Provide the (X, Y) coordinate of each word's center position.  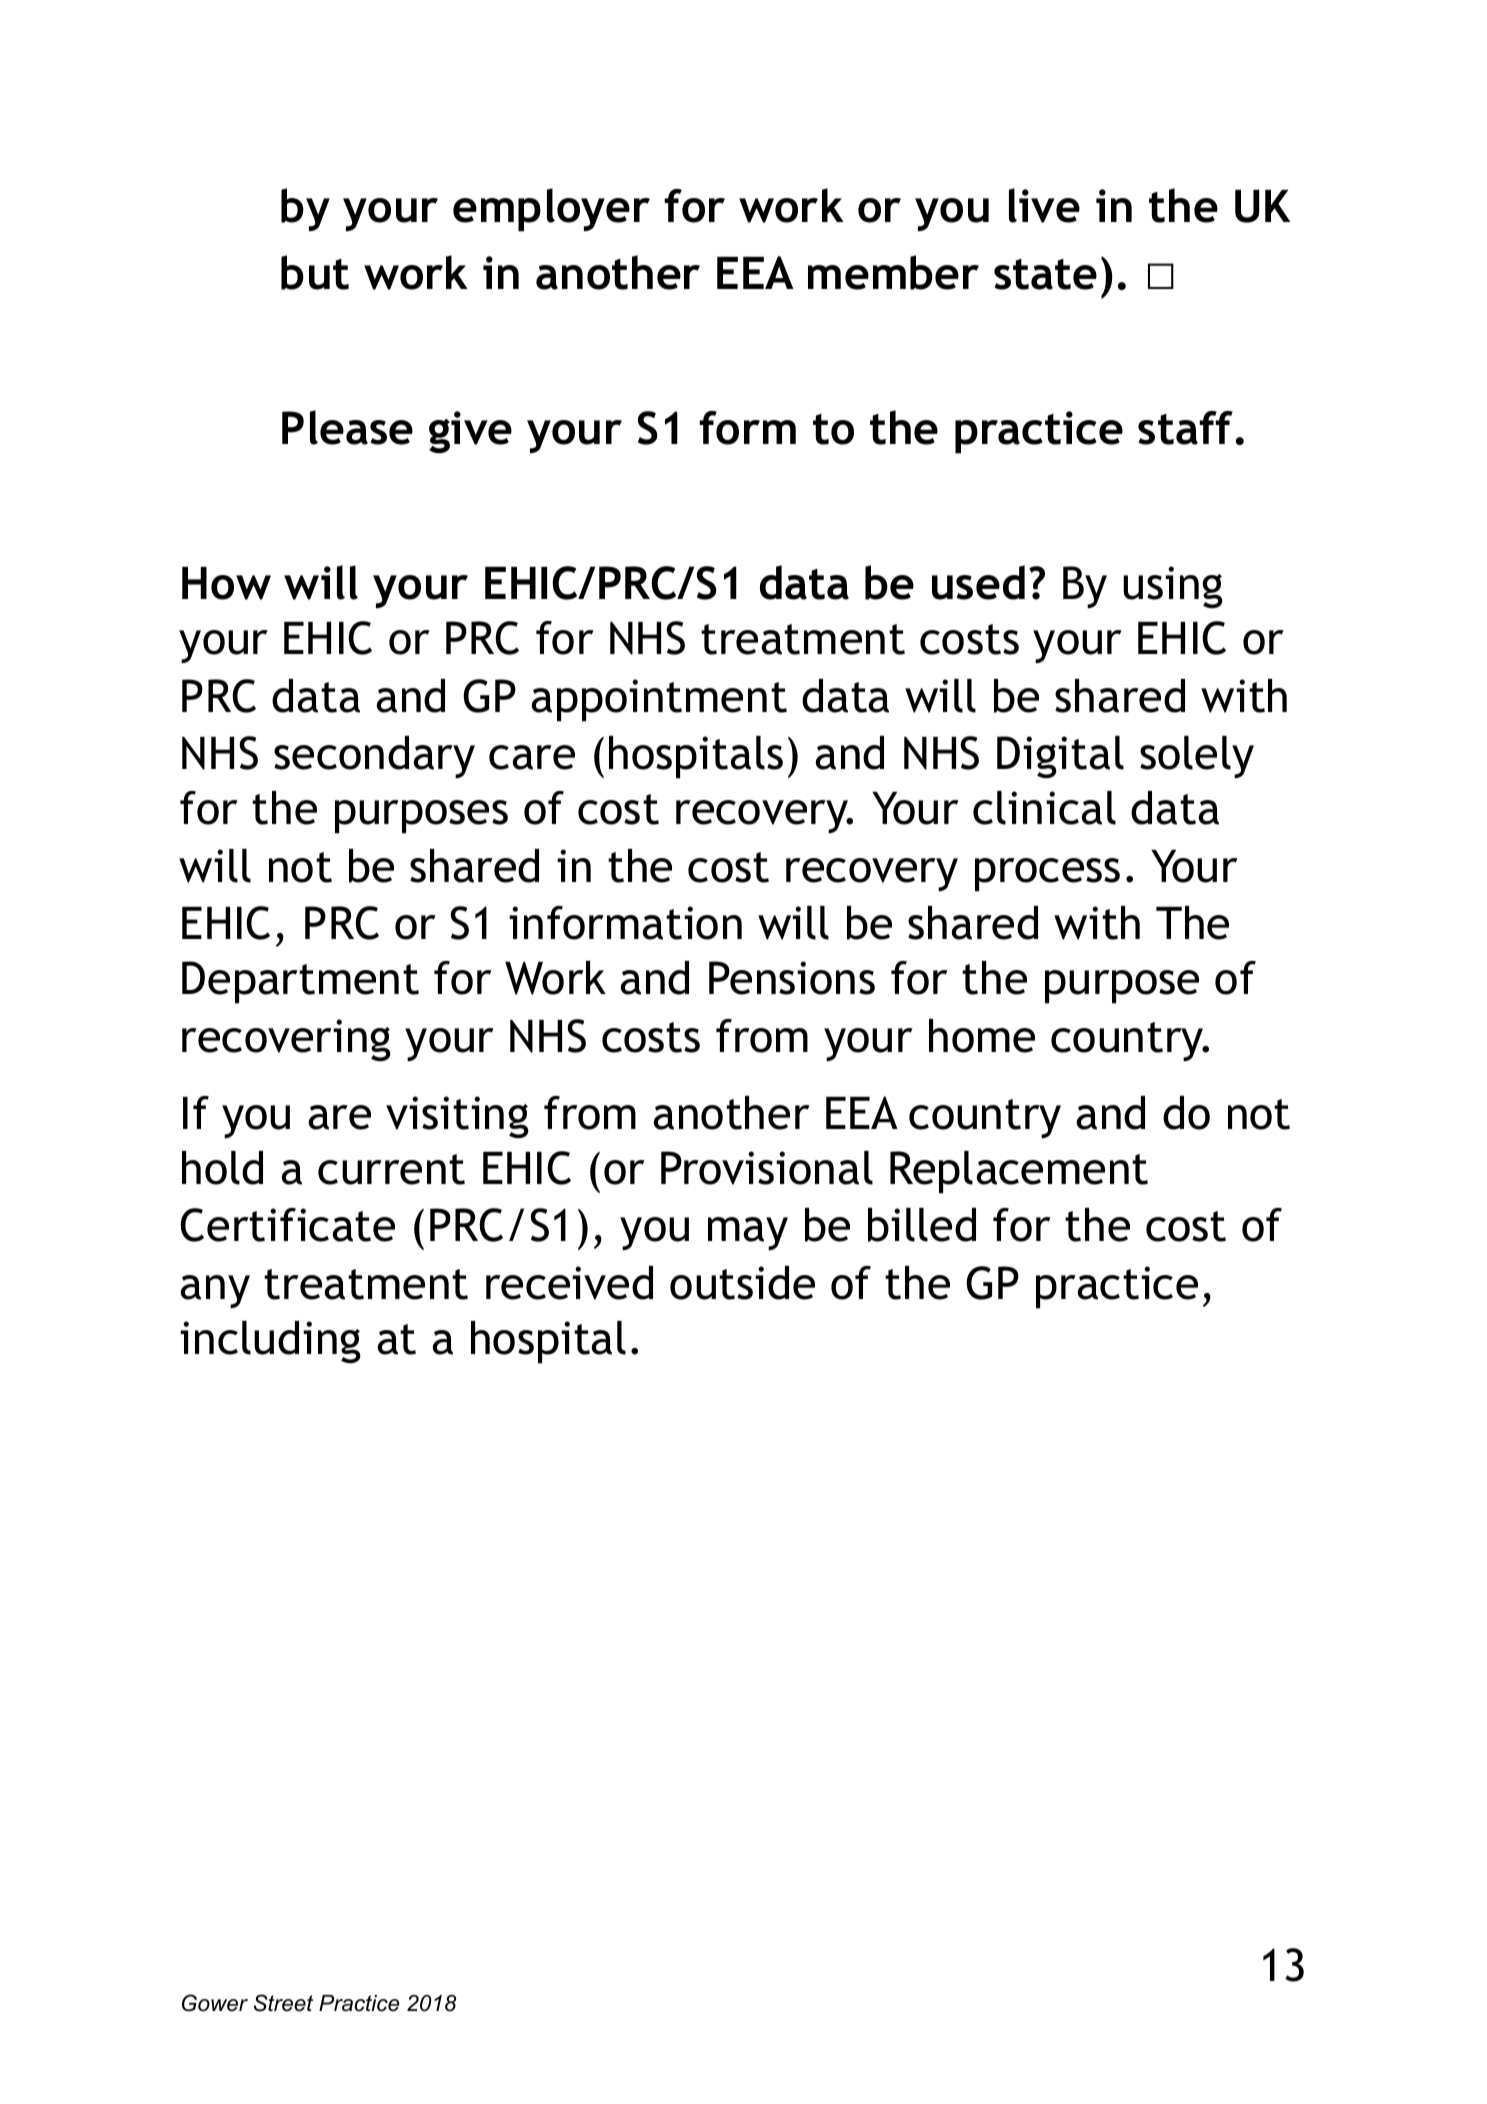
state (1045, 274)
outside (742, 1283)
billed (922, 1225)
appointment (659, 700)
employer (551, 210)
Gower (215, 2003)
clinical (1044, 808)
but (315, 272)
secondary (374, 757)
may (748, 1233)
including (270, 1342)
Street (283, 2003)
